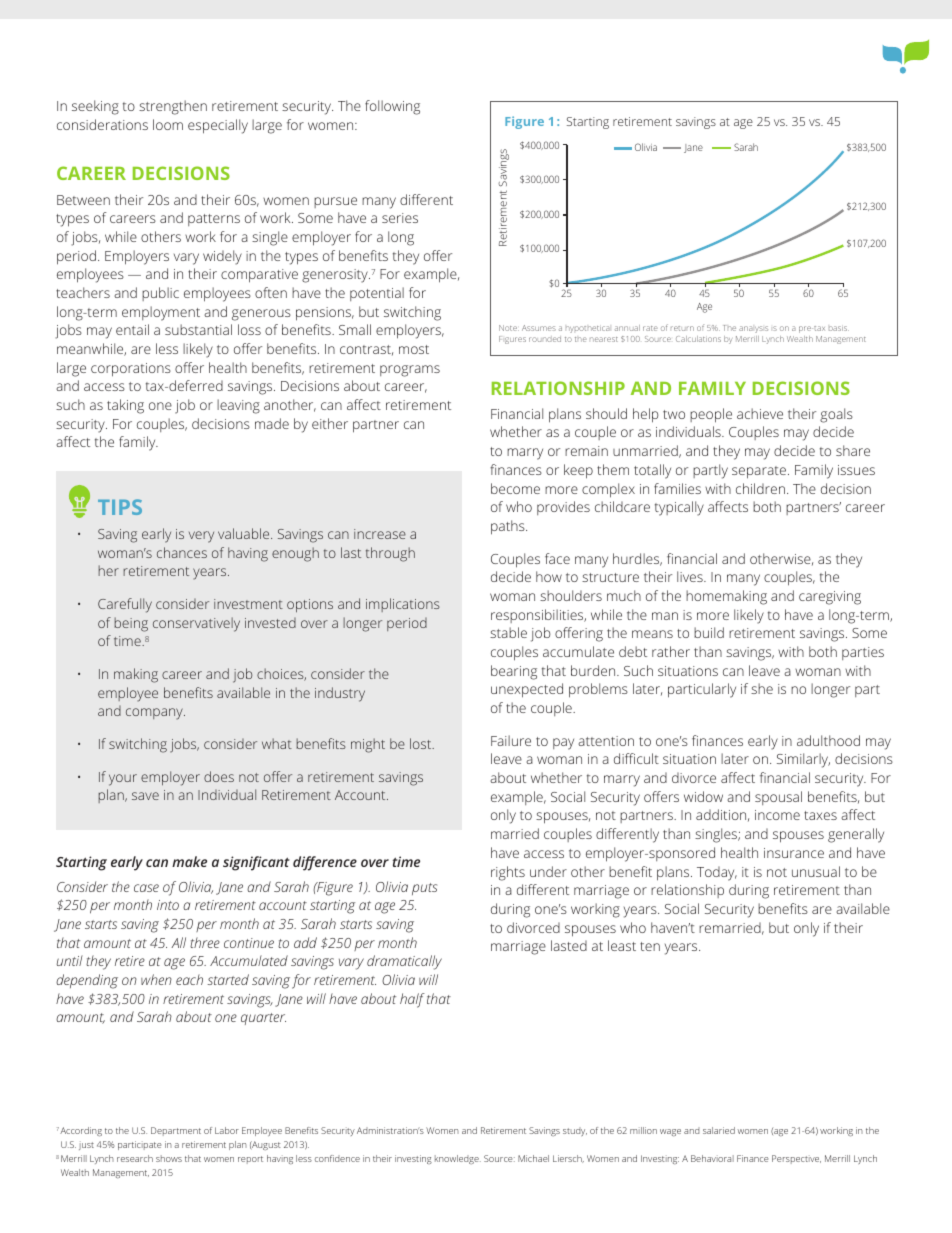 Image resolution: width=952 pixels, height=1233 pixels. I want to click on analysis, so click(753, 329).
